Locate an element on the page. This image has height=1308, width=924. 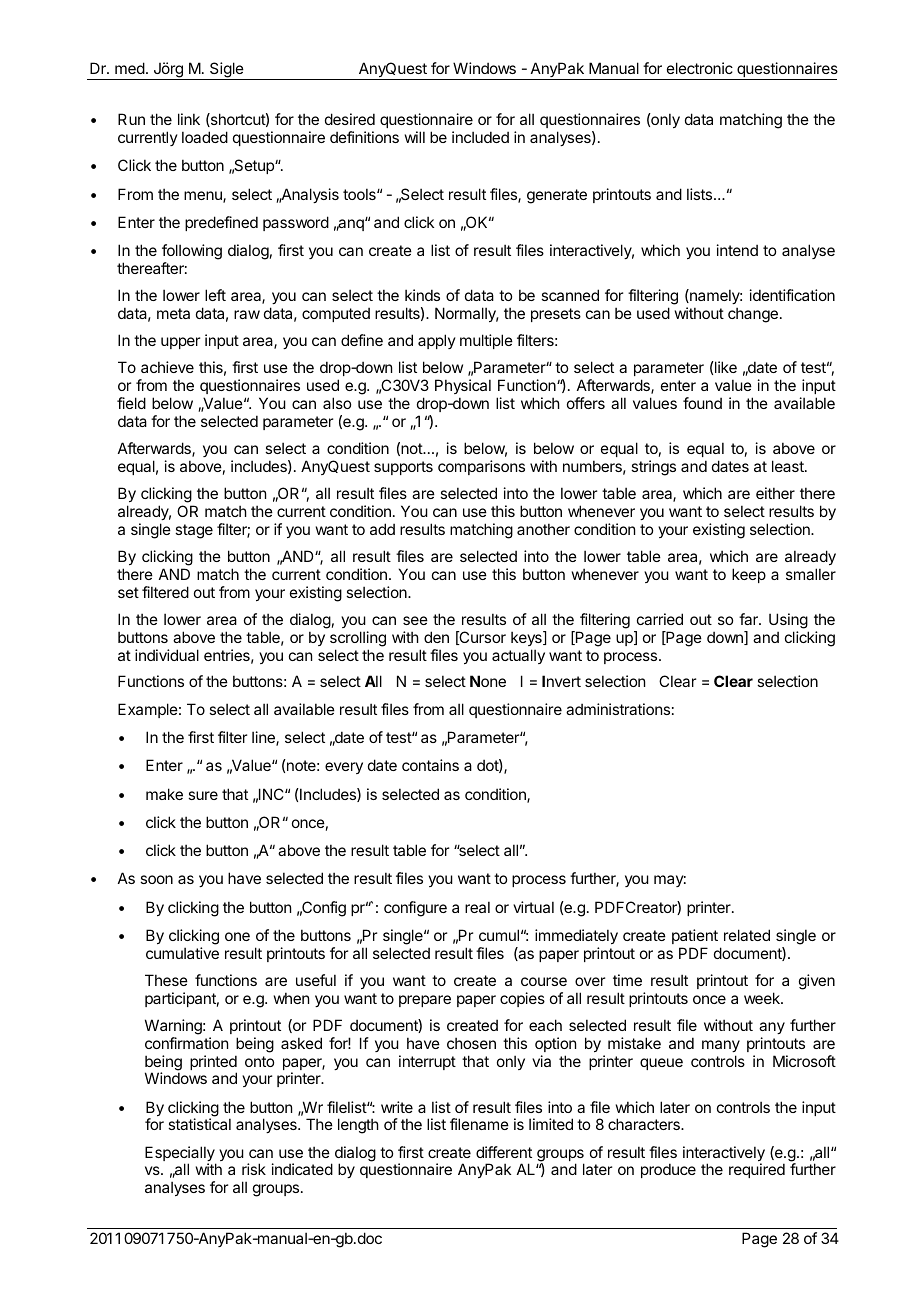
far is located at coordinates (749, 619).
